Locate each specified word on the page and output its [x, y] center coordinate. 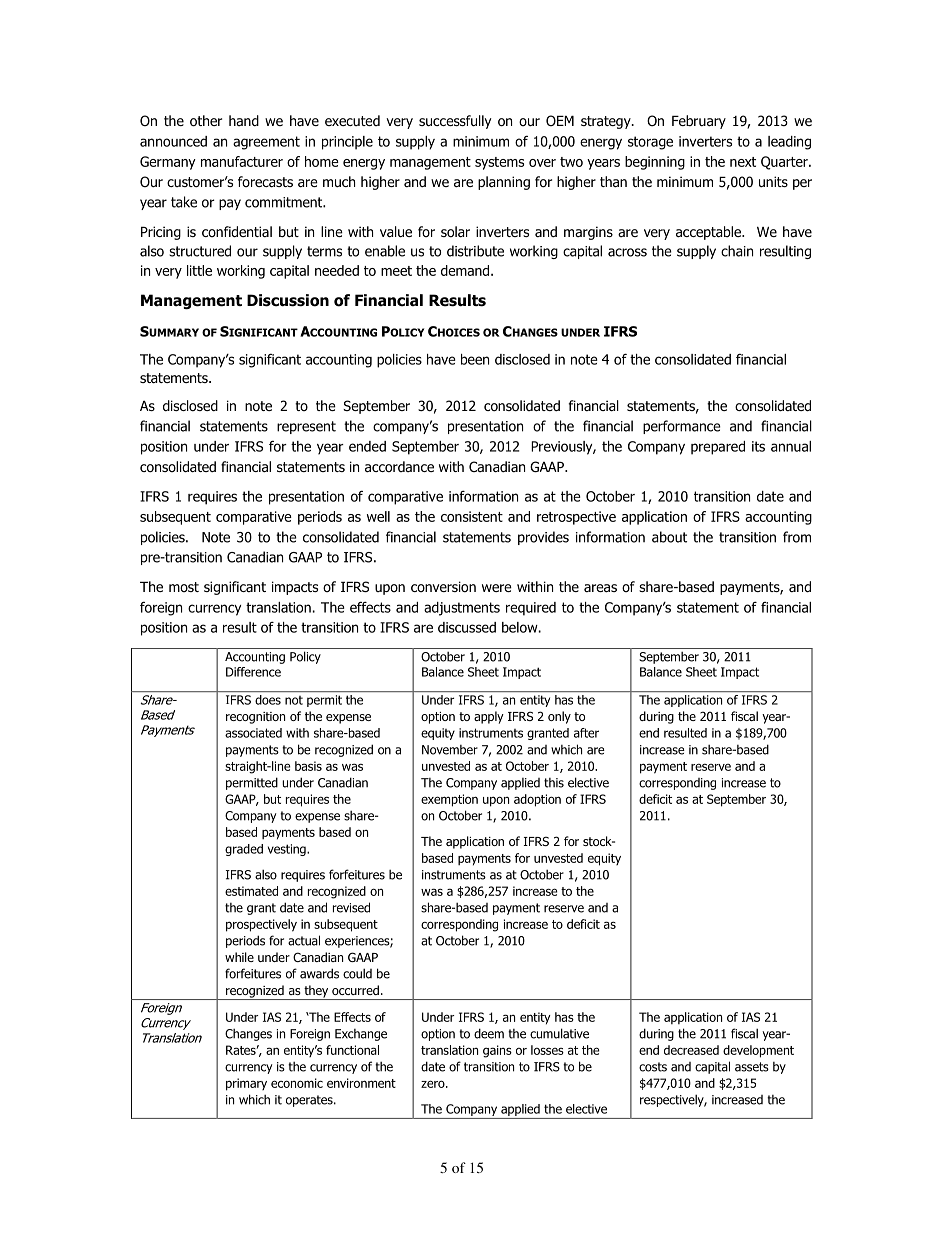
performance [682, 427]
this [554, 783]
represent [306, 427]
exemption [449, 800]
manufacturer [242, 161]
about [669, 537]
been [475, 359]
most [184, 587]
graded [244, 850]
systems [499, 163]
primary [246, 1084]
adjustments [462, 609]
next [743, 162]
